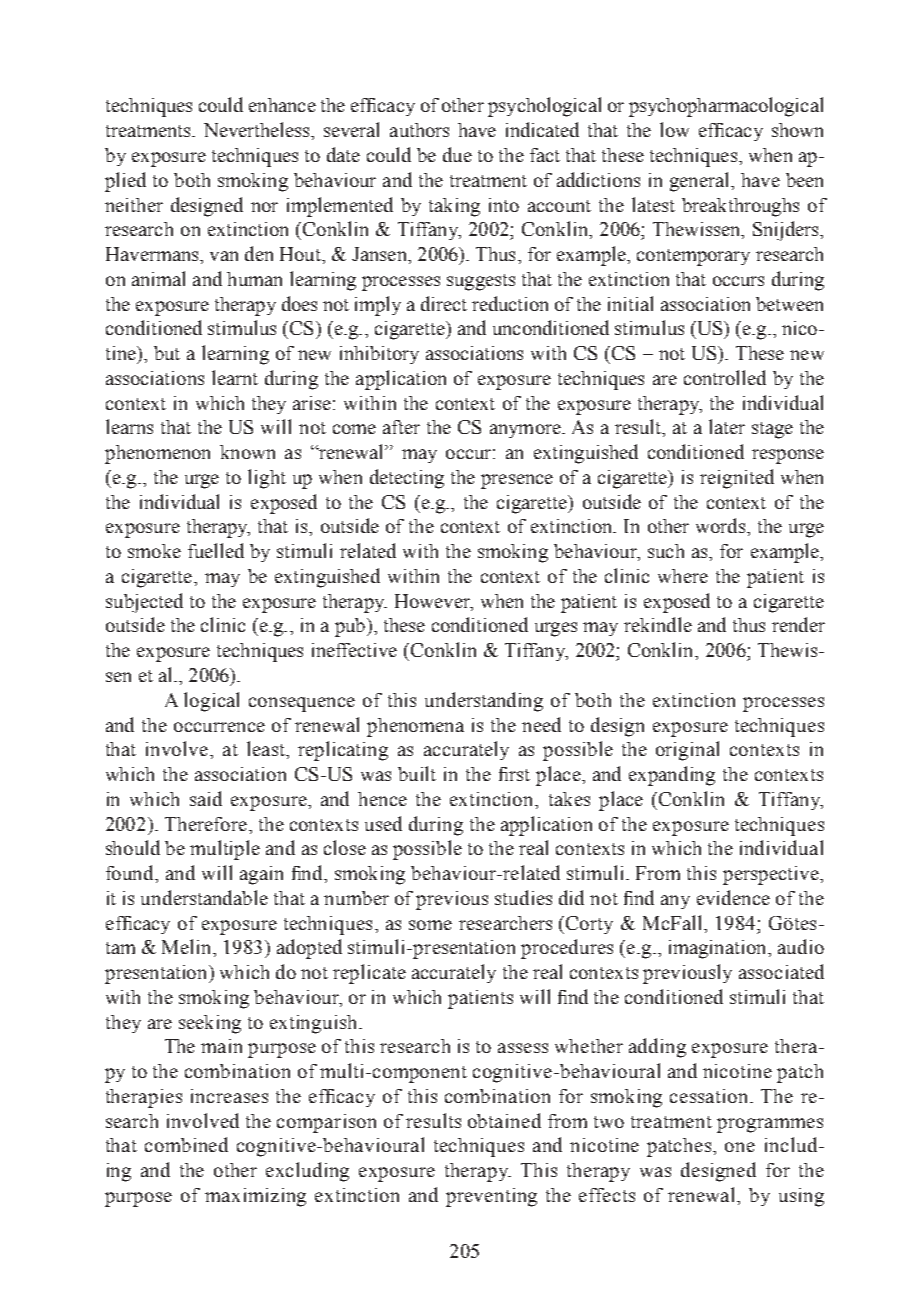 This screenshot has height=1316, width=918. Describe the element at coordinates (235, 377) in the screenshot. I see `learnt` at that location.
